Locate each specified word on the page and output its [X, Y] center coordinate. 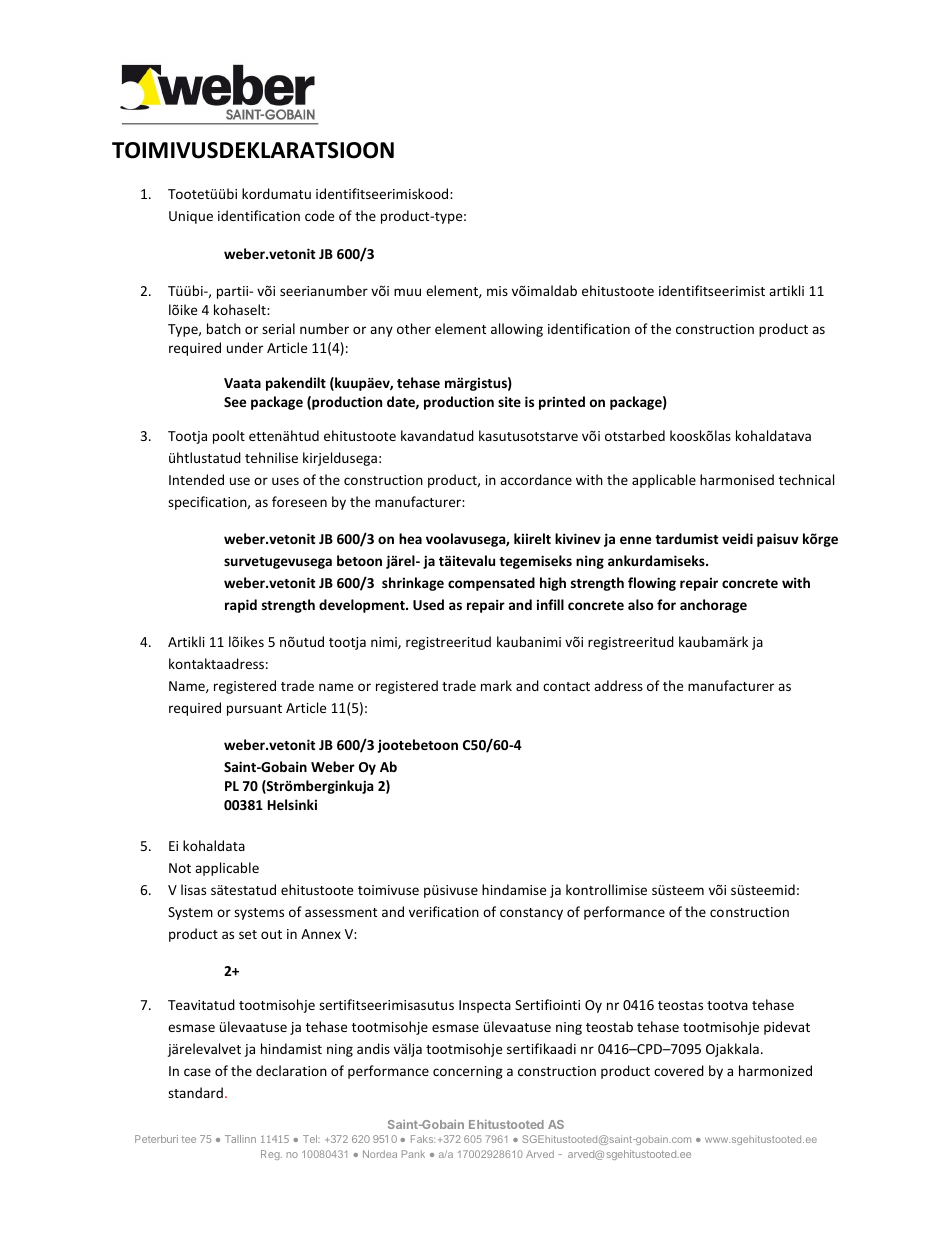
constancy [531, 914]
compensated [491, 584]
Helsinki [292, 804]
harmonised [737, 479]
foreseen [299, 501]
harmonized [775, 1070]
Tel [311, 1139]
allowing [517, 330]
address [618, 685]
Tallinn [240, 1139]
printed [562, 403]
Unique [191, 217]
